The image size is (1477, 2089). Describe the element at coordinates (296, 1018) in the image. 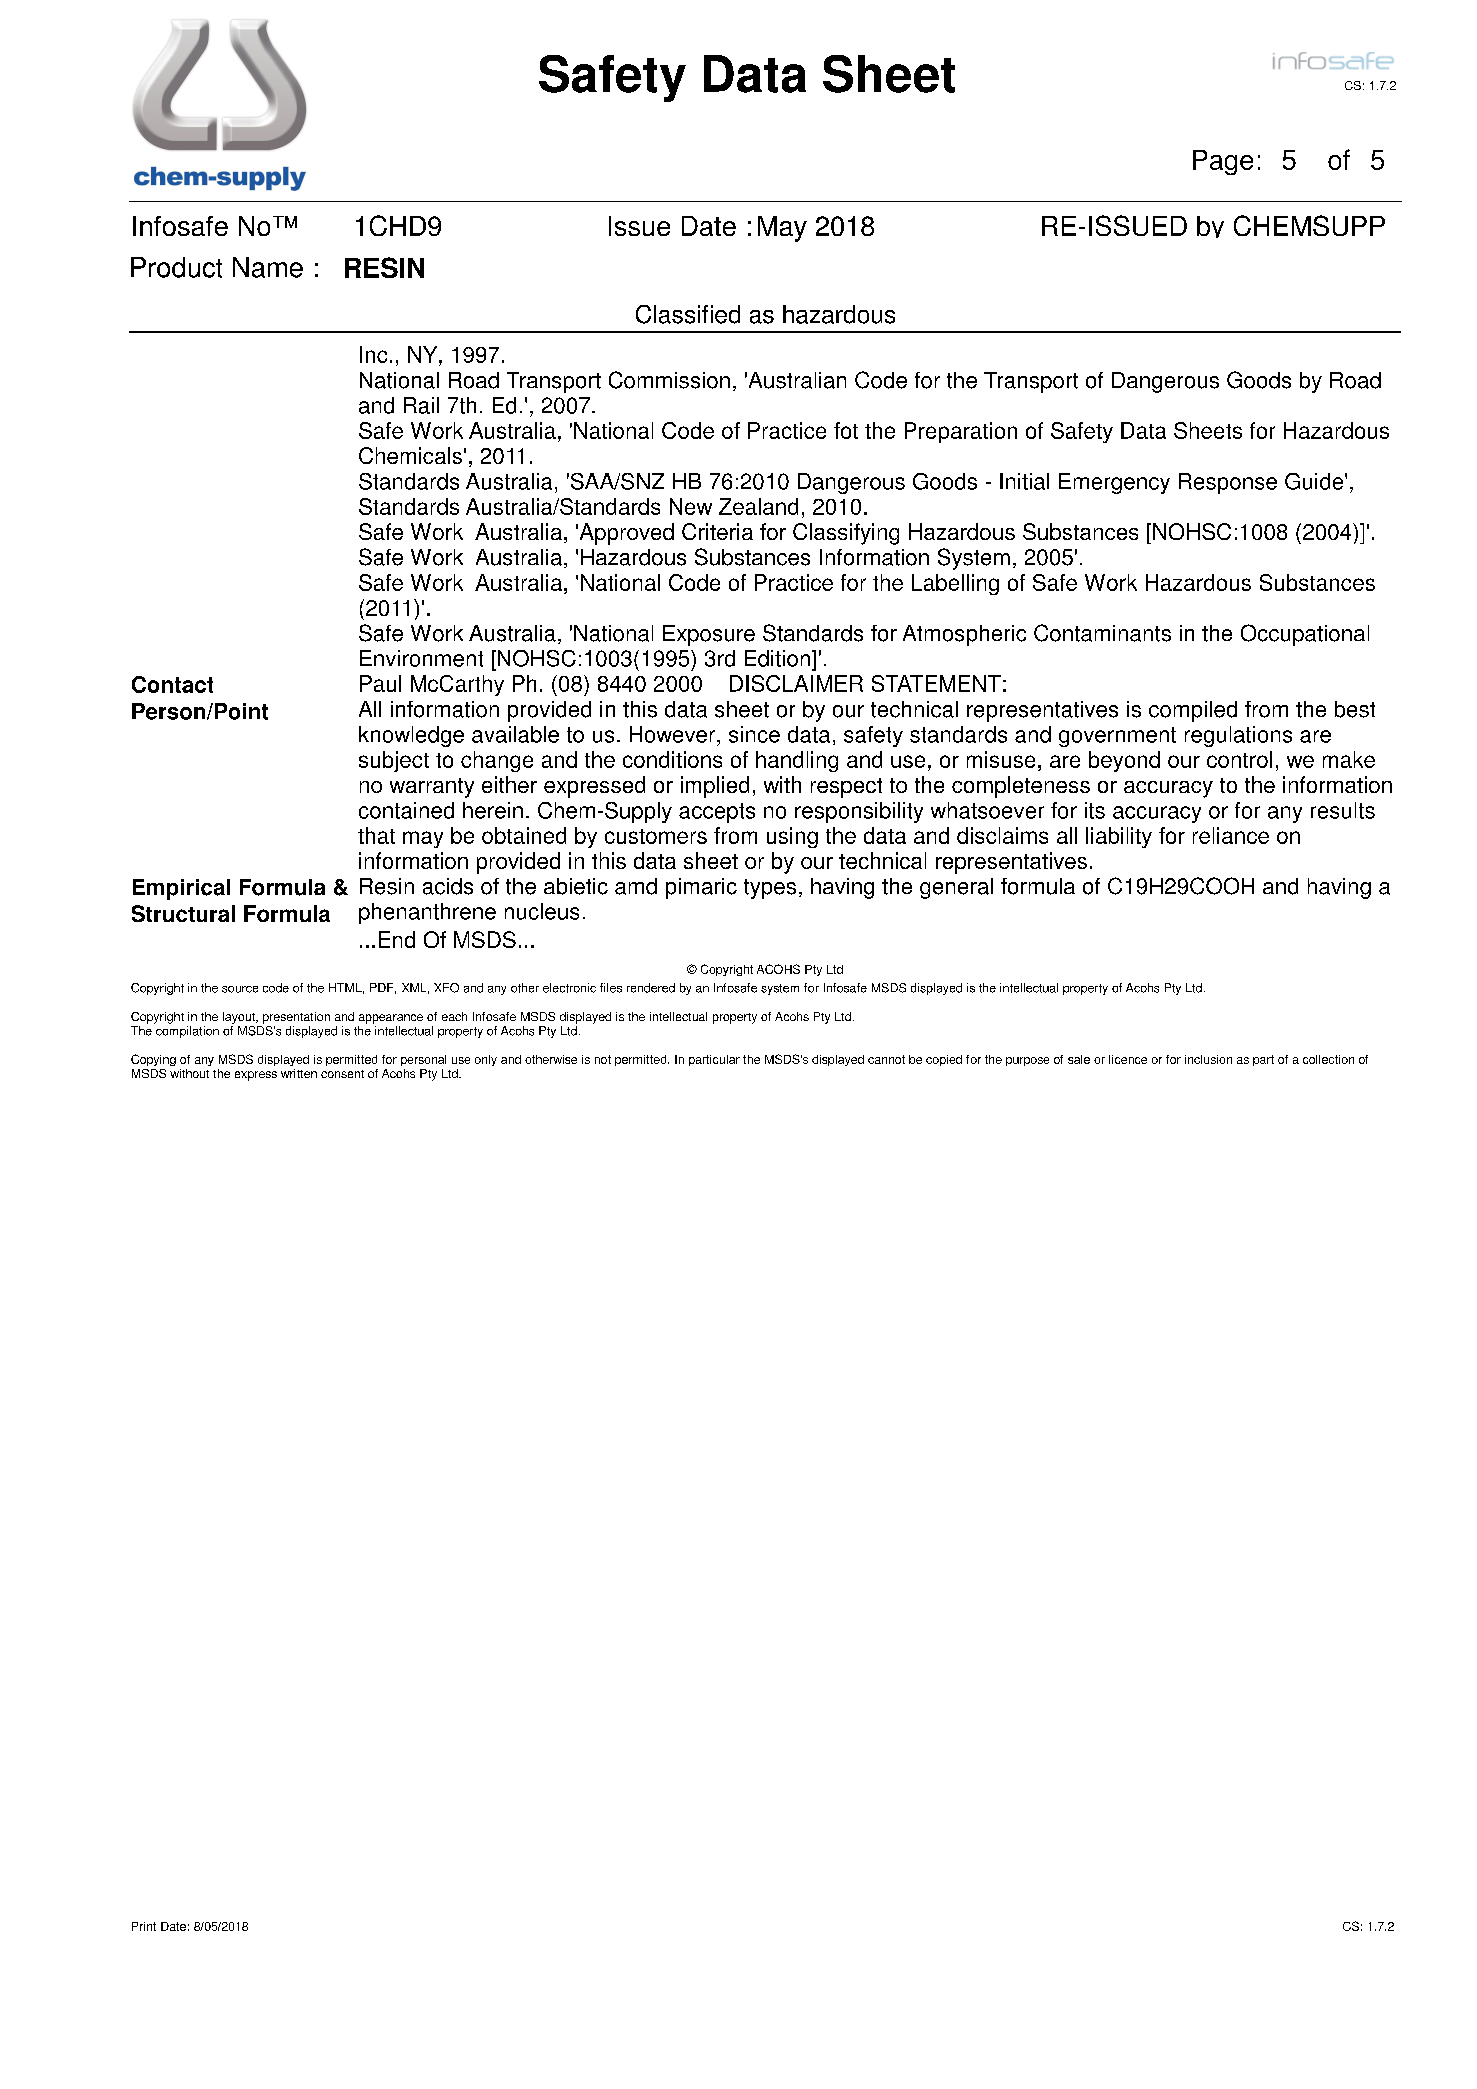

I see `presentation` at that location.
